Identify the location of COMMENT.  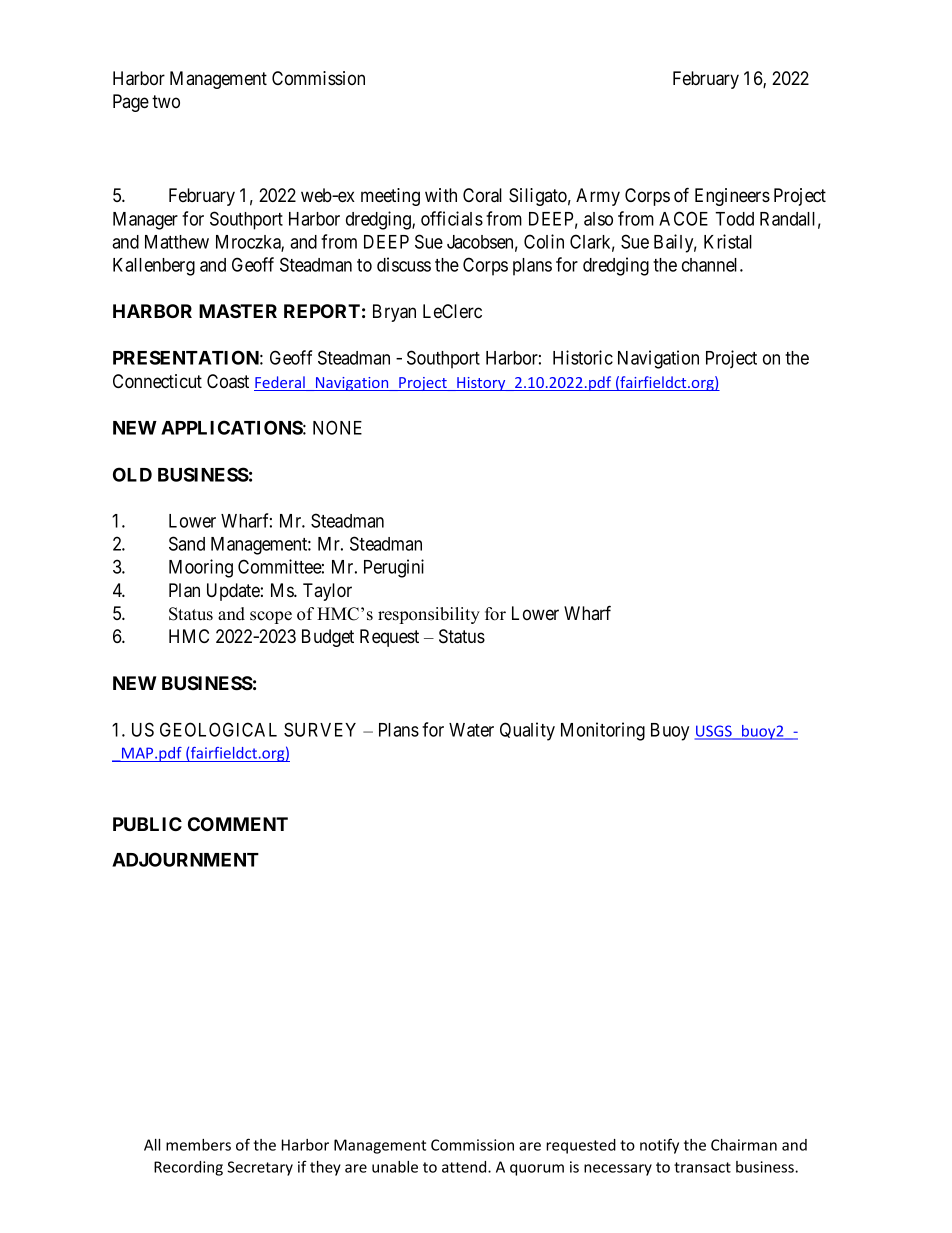
(238, 824).
